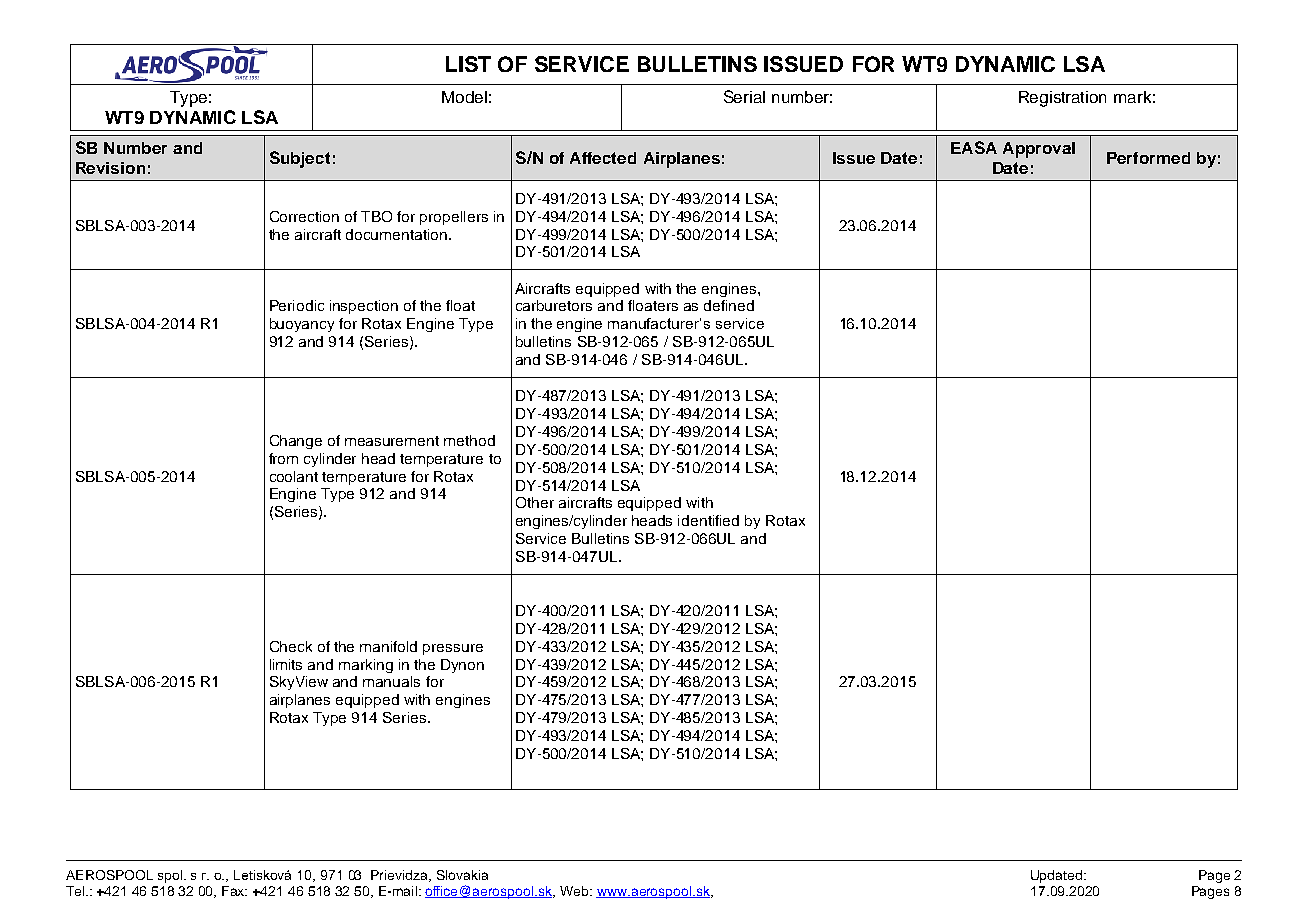 The image size is (1308, 924). I want to click on pressure, so click(453, 649).
